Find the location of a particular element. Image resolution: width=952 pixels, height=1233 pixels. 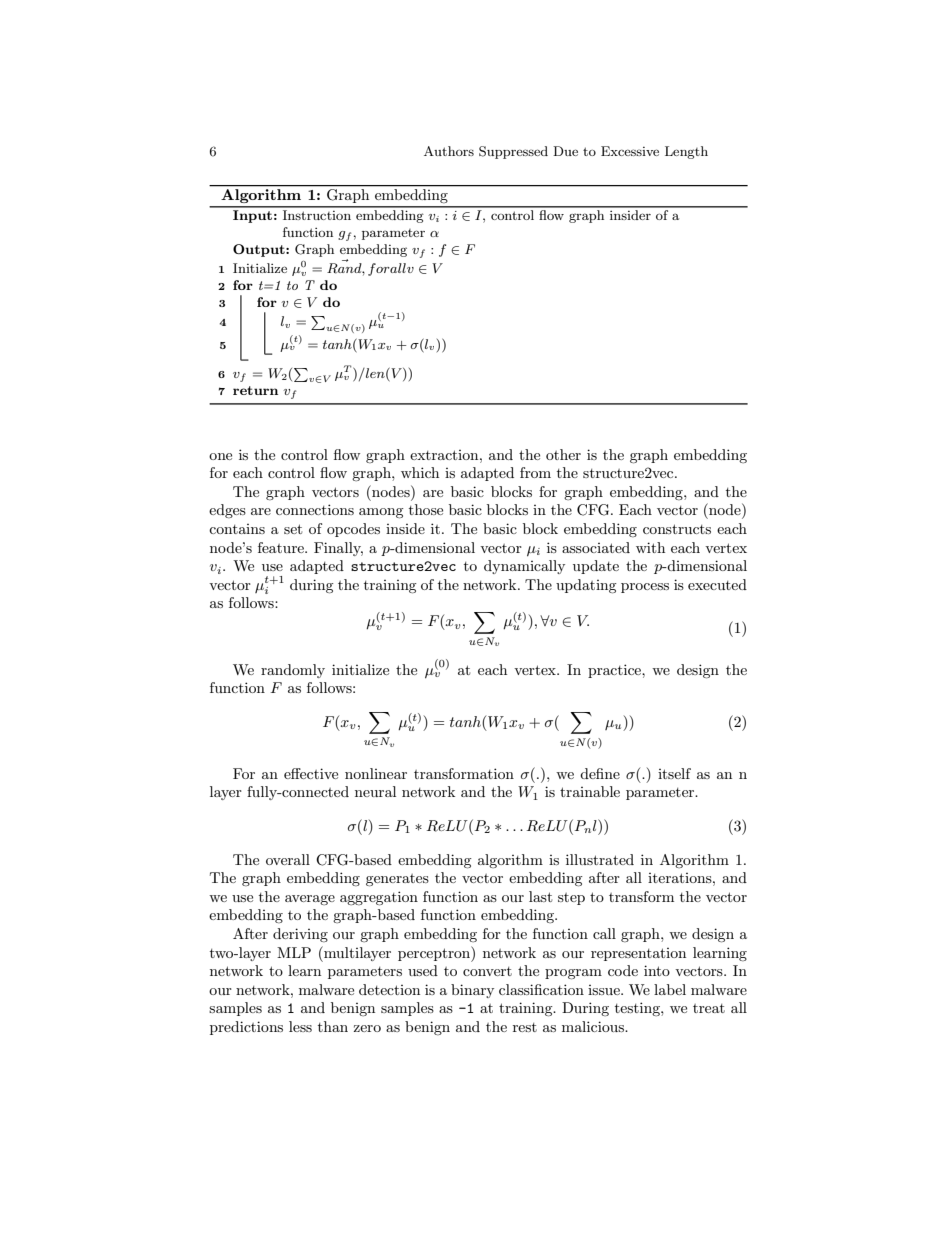

effective is located at coordinates (311, 773).
